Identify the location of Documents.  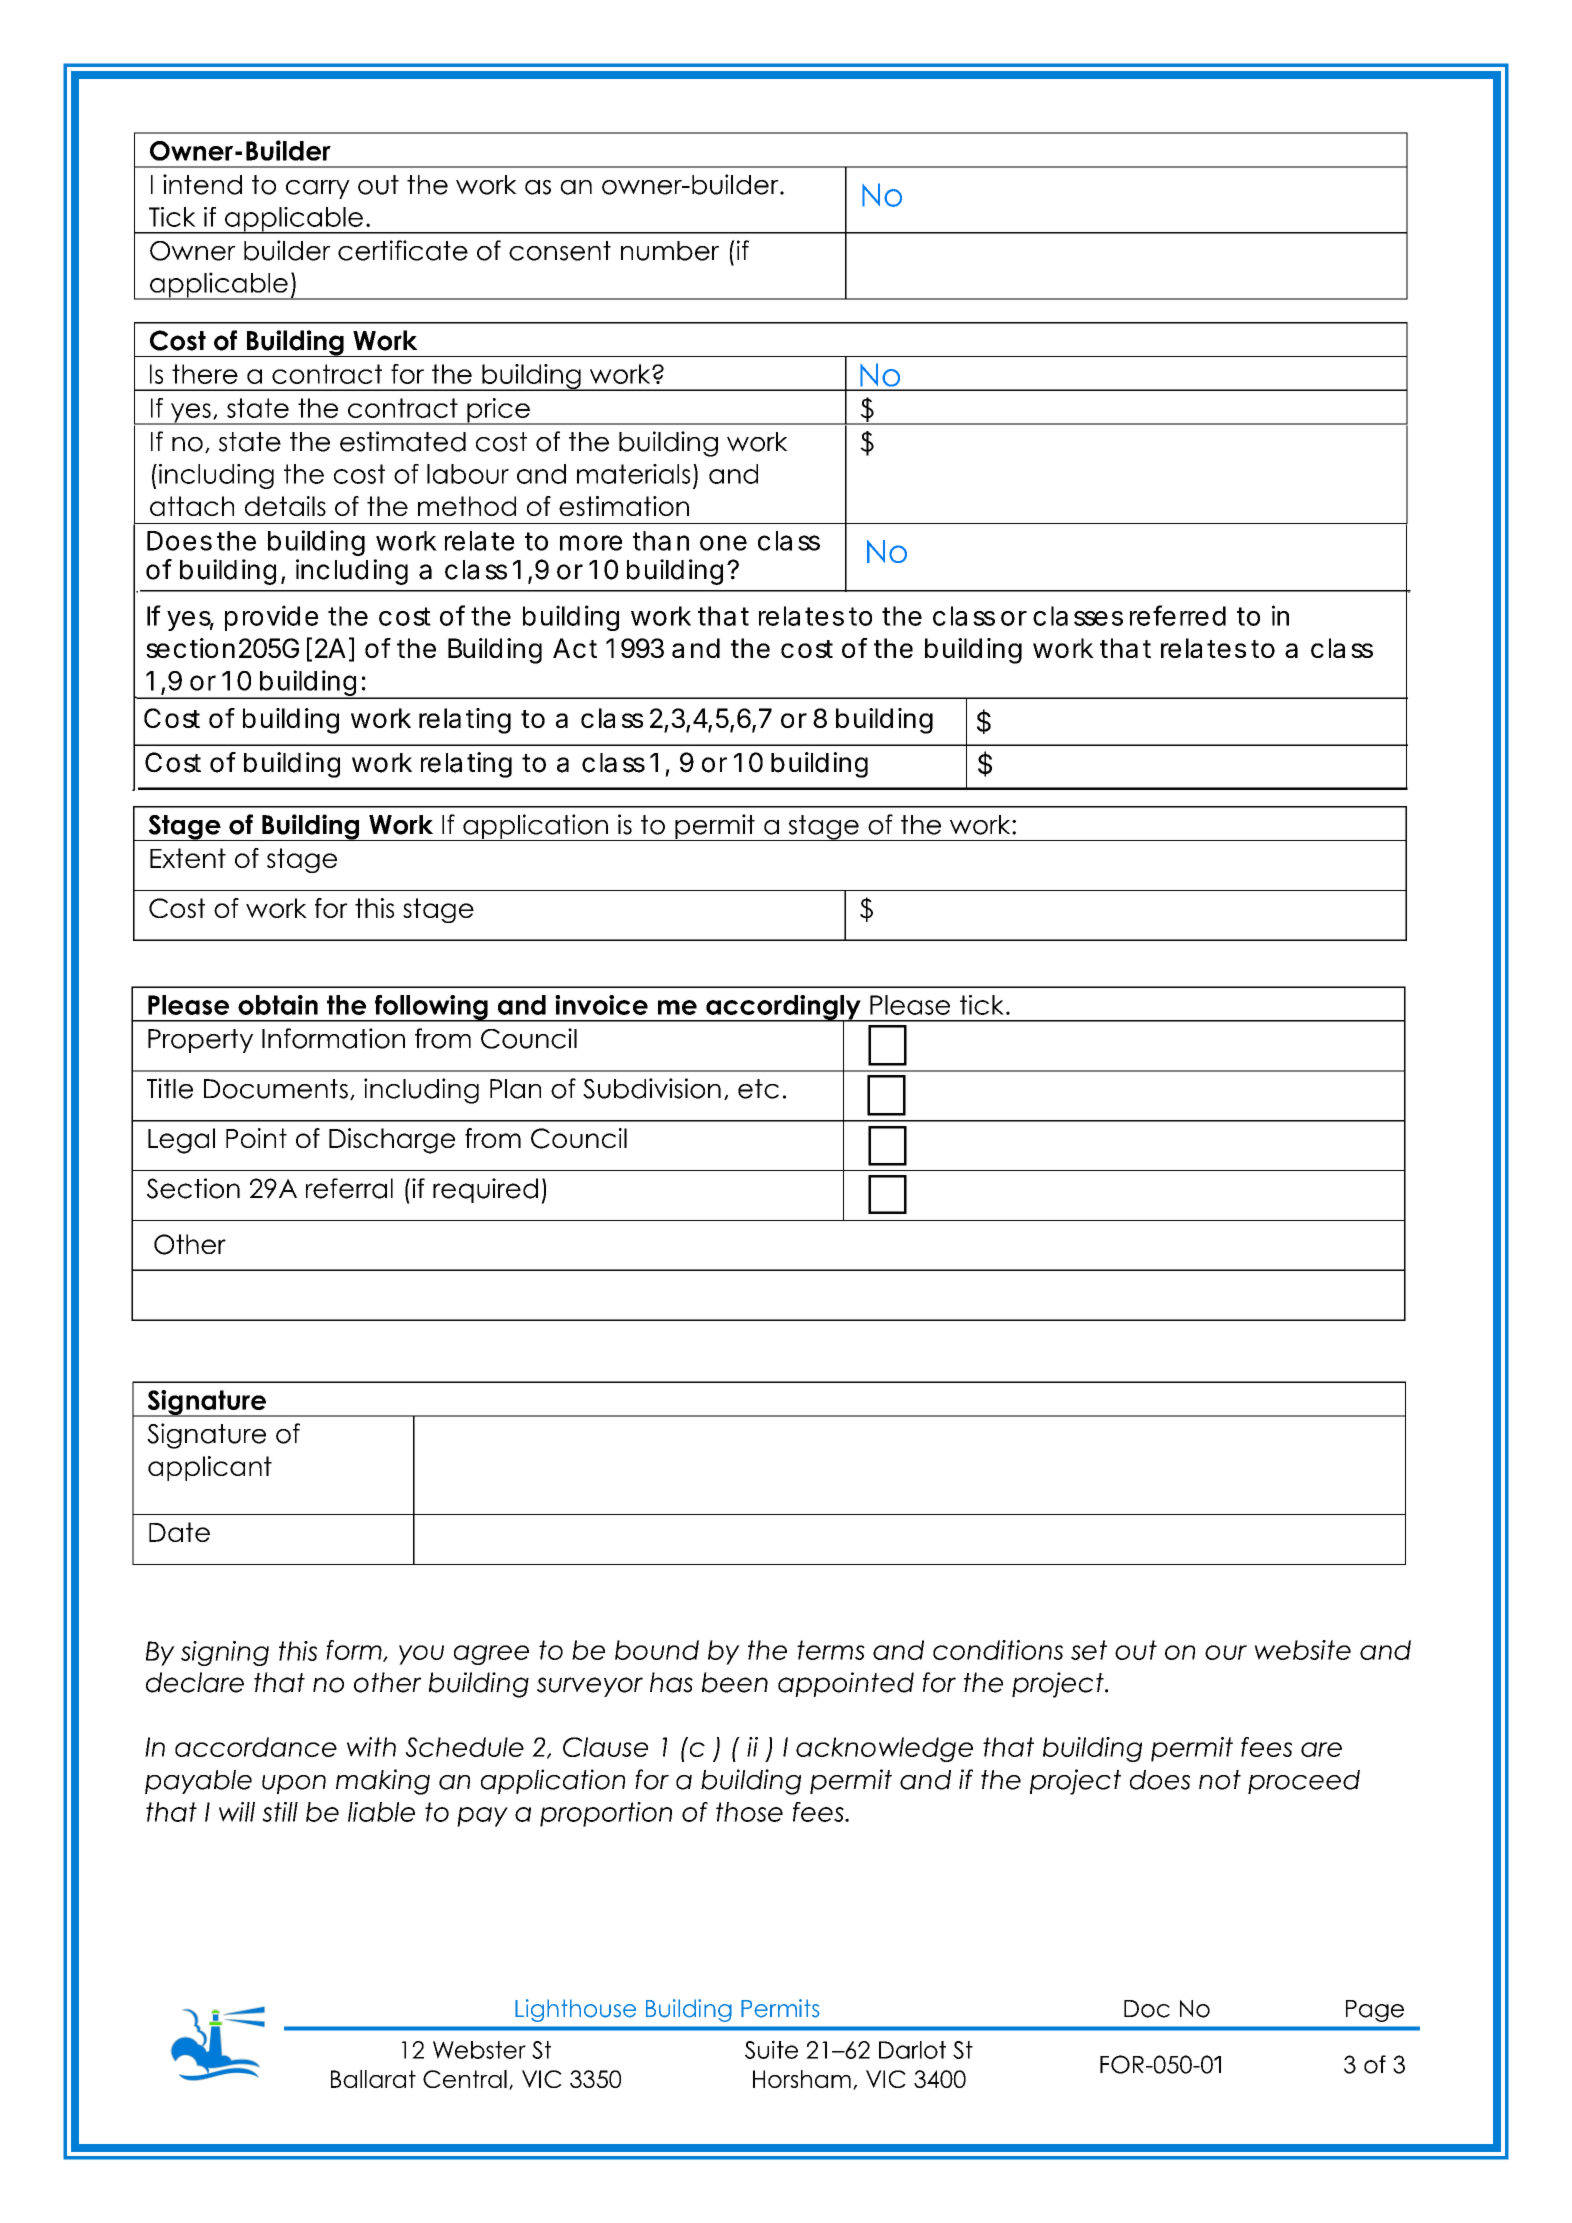
(276, 1089).
